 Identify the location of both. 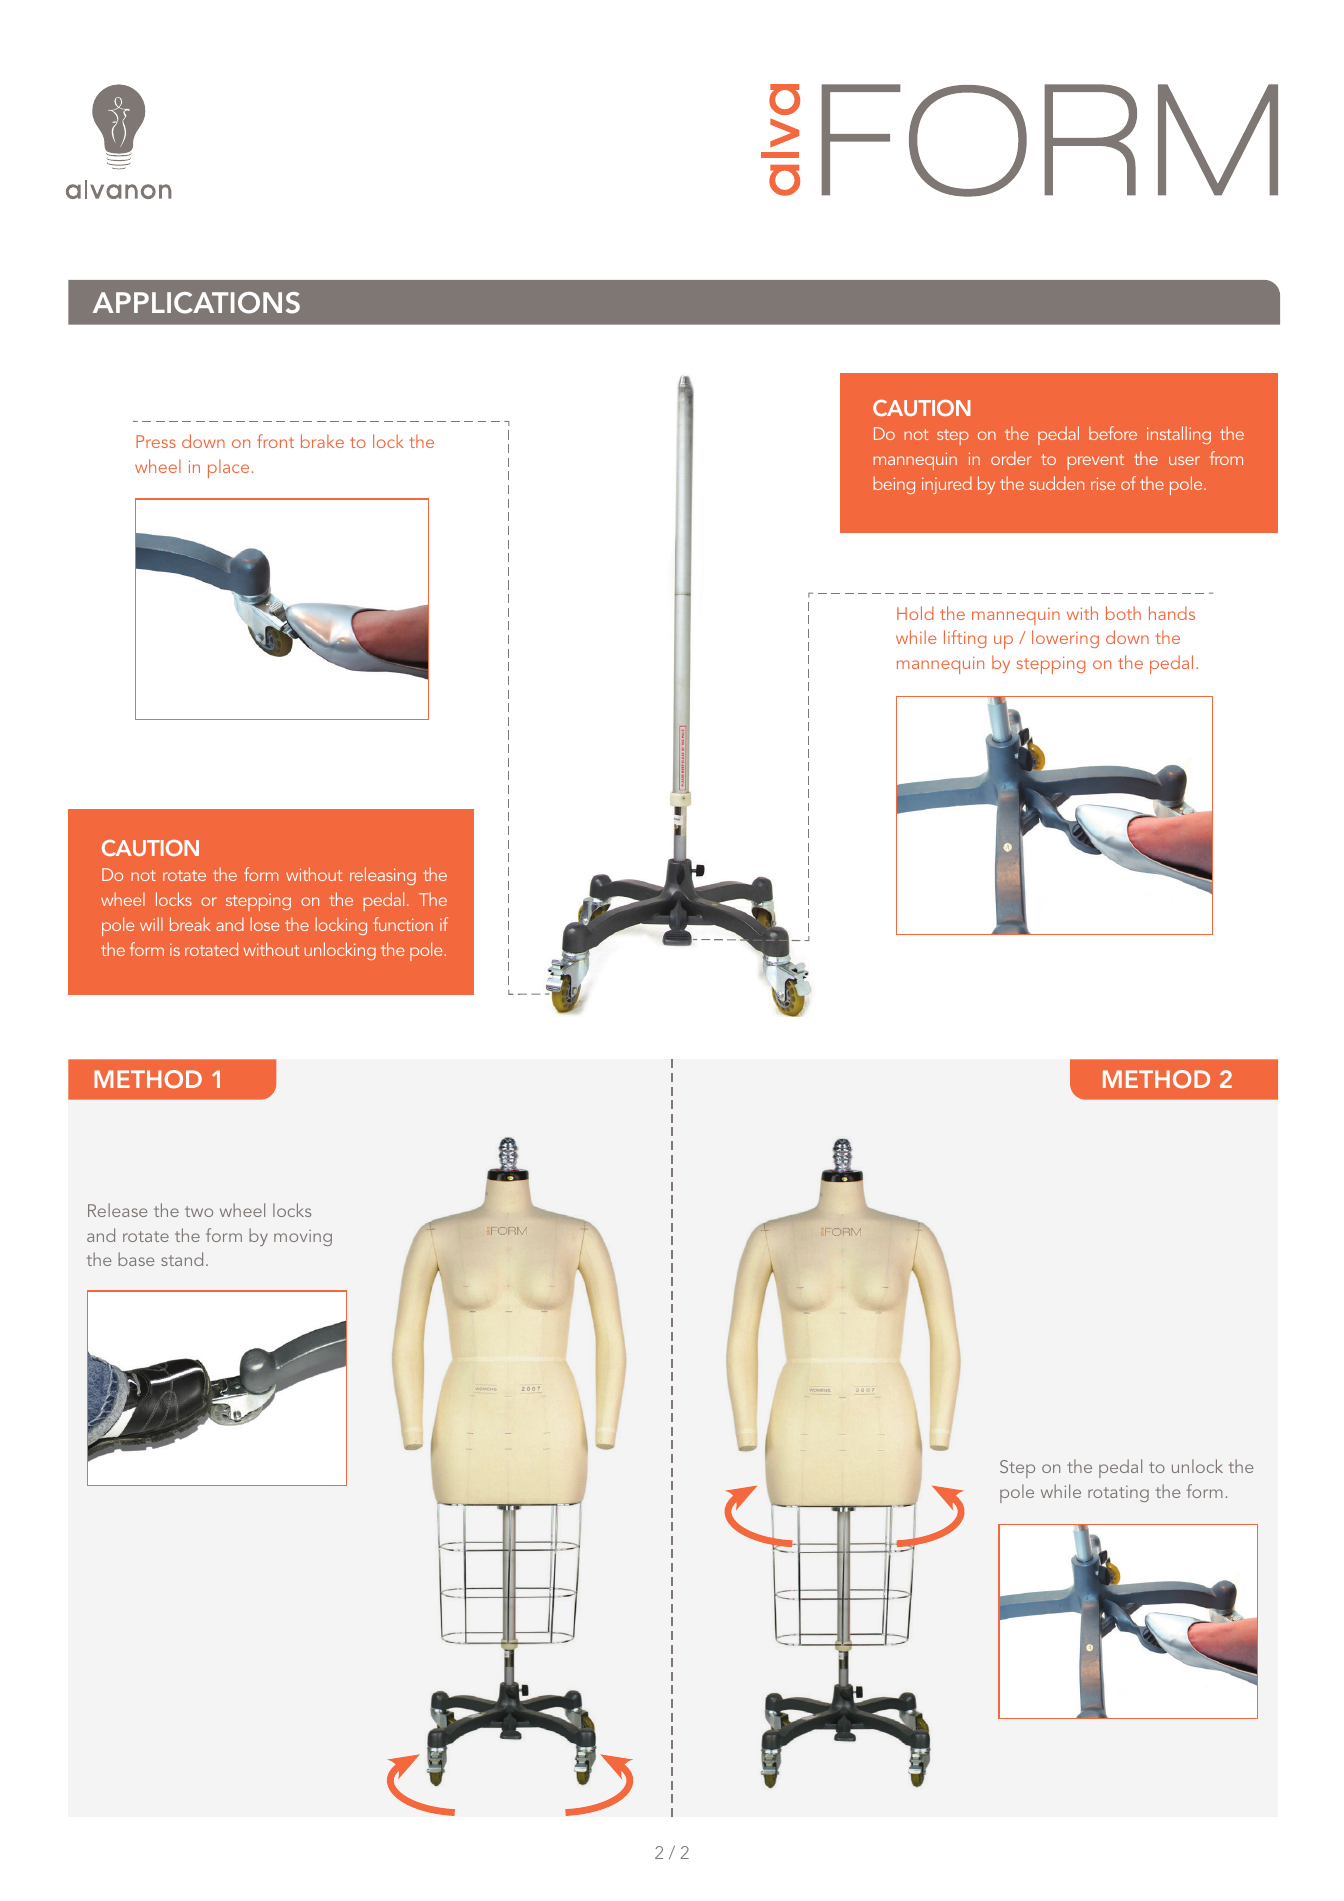
(1123, 613).
